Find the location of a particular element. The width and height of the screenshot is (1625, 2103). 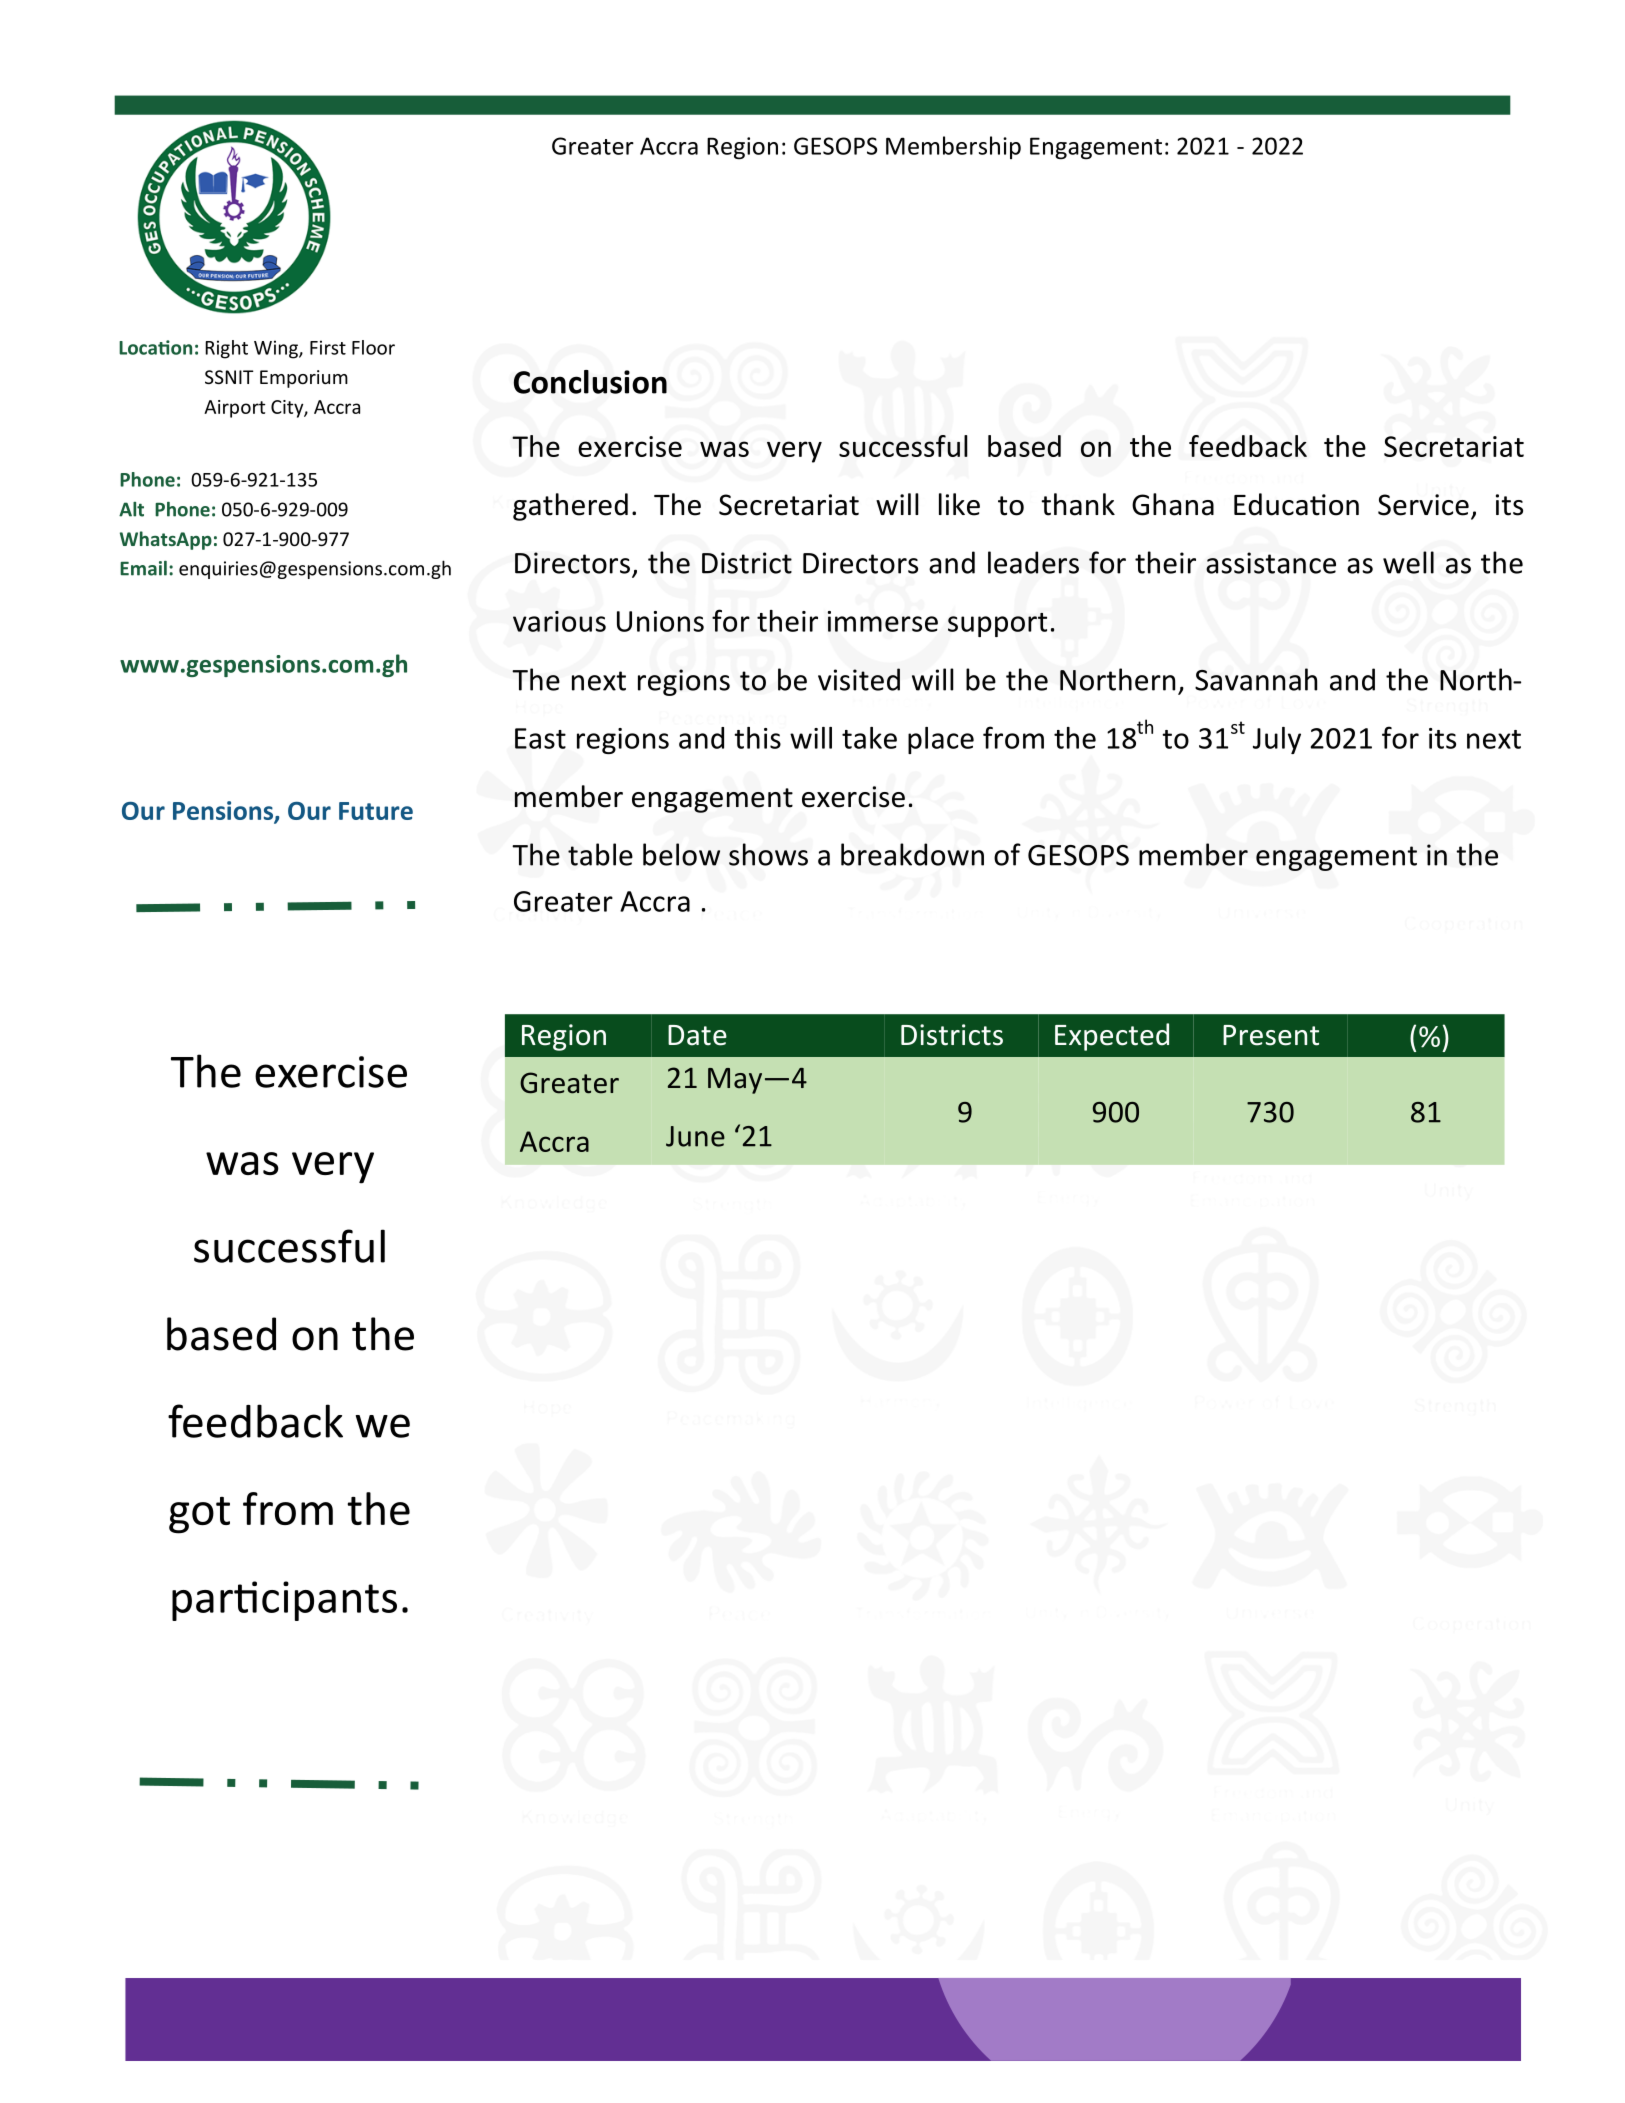

Conclusion is located at coordinates (590, 382).
